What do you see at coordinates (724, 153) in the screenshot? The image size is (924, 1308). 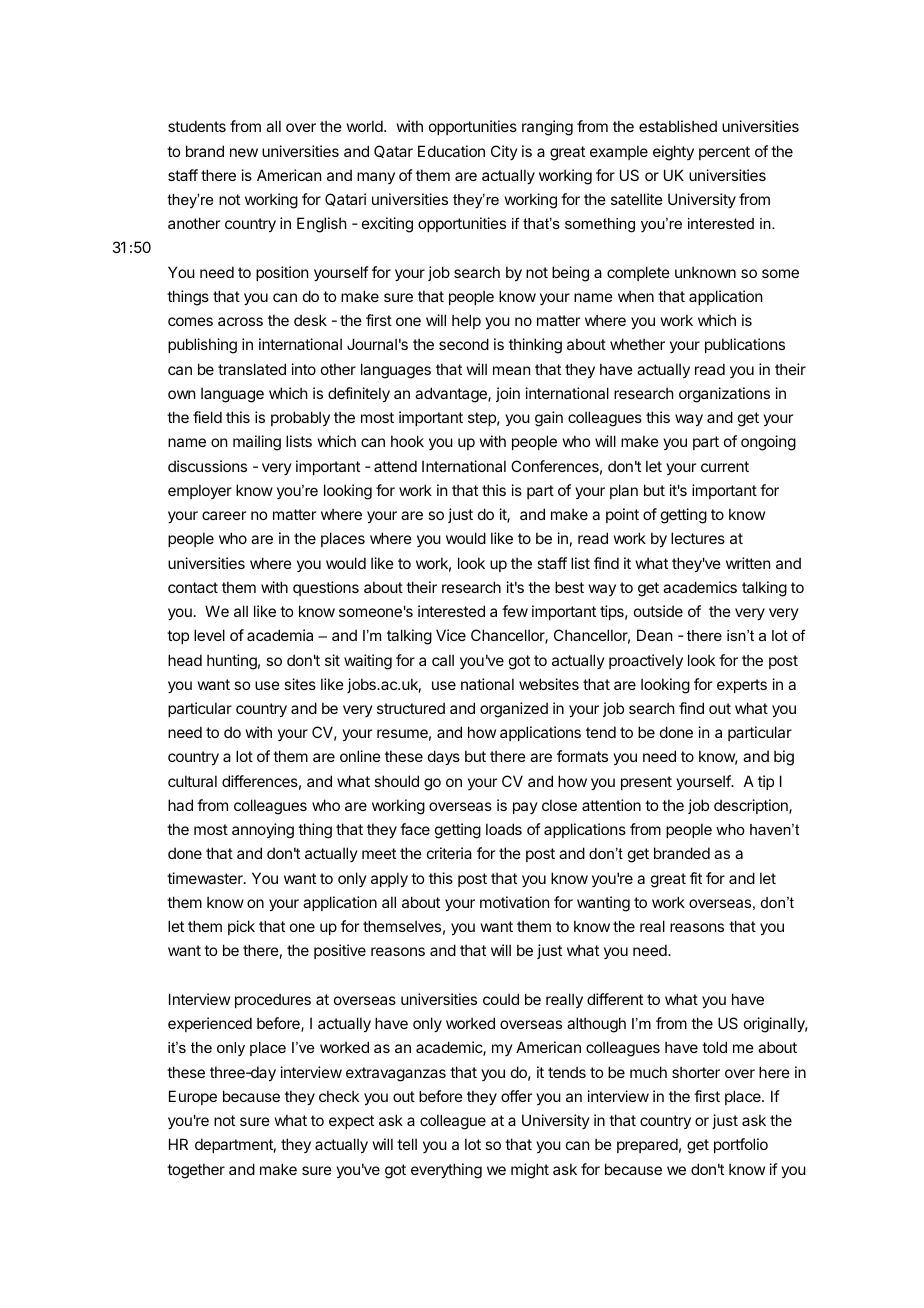 I see `percent` at bounding box center [724, 153].
